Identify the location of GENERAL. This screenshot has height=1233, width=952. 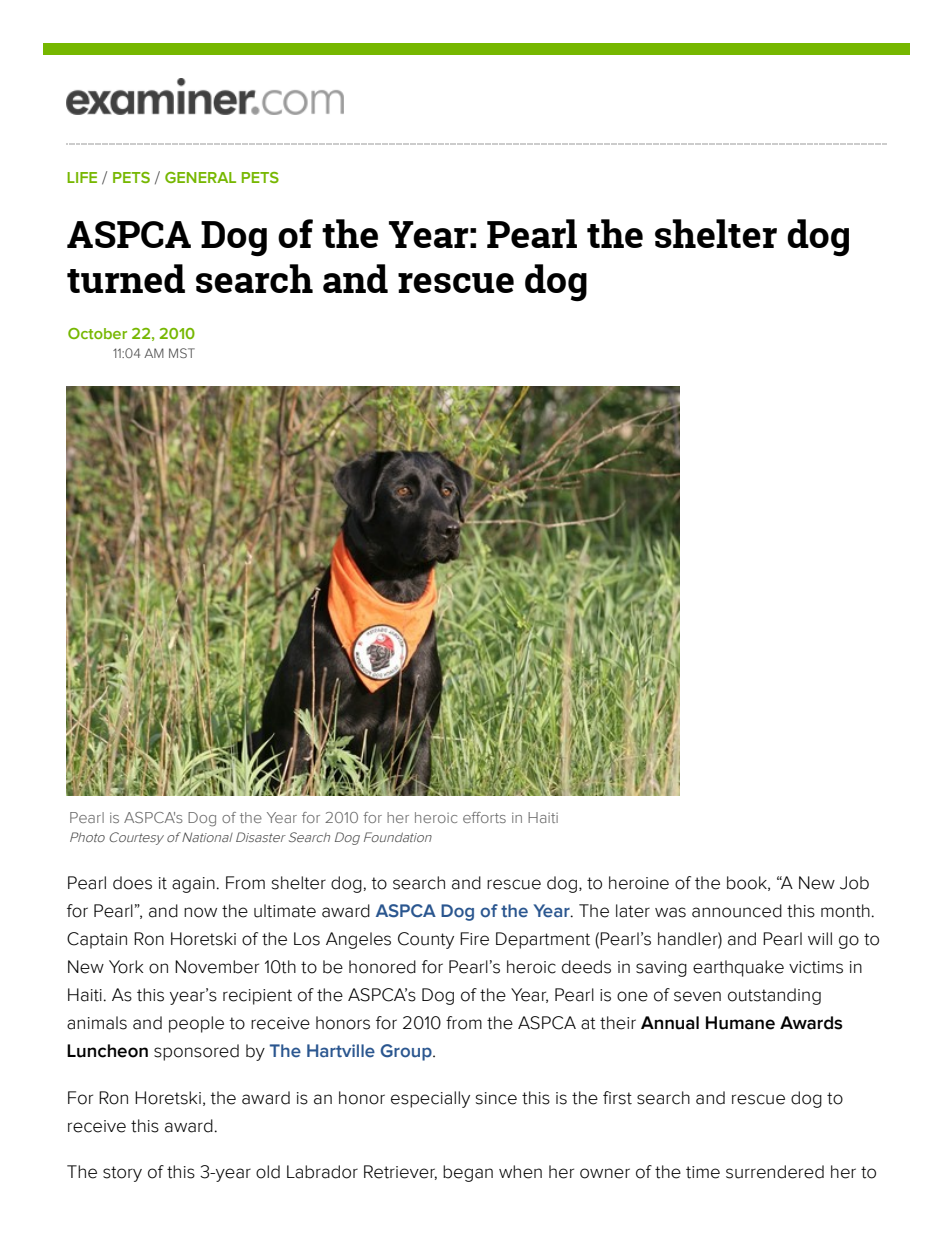
(200, 177).
